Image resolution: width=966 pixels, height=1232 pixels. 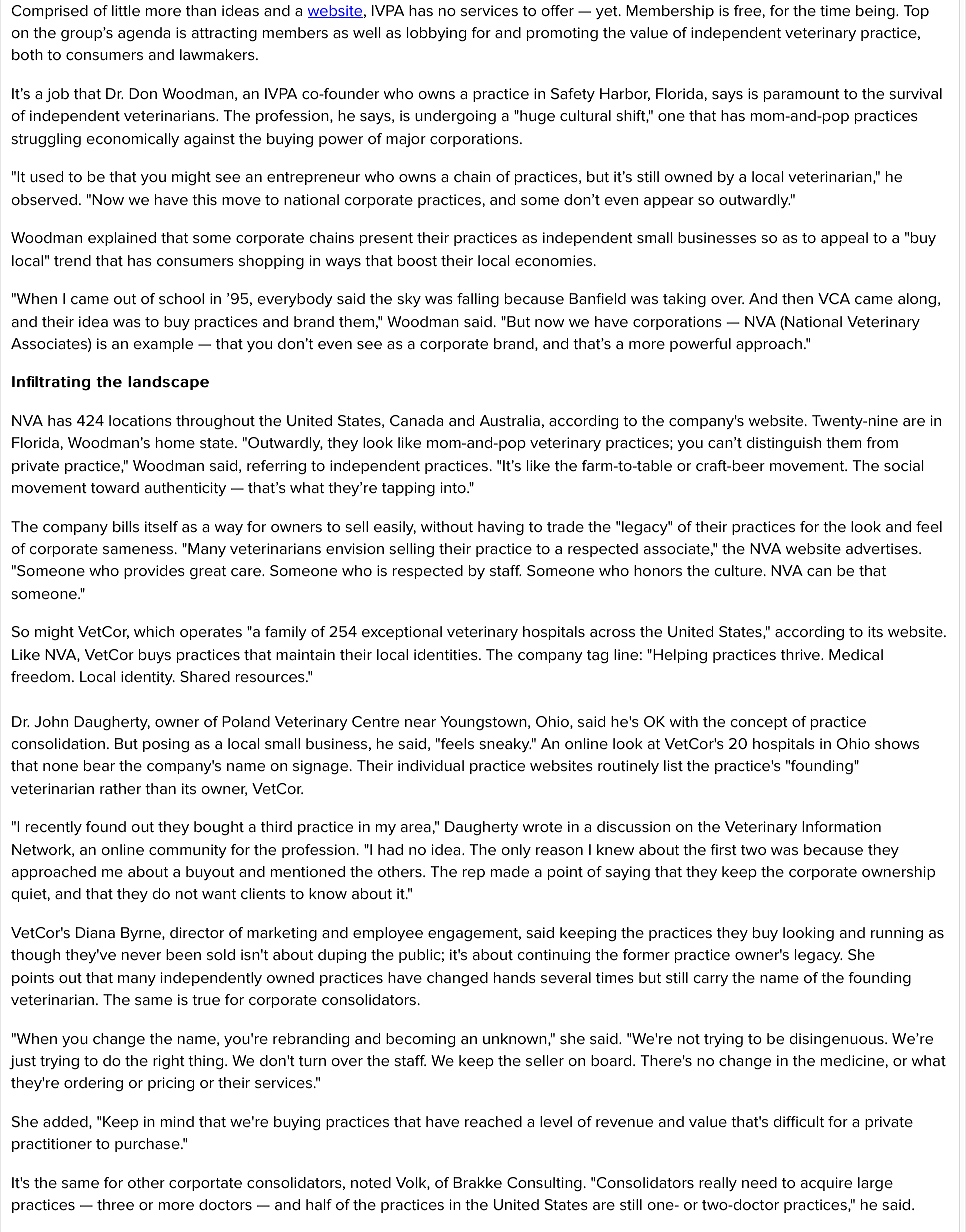 What do you see at coordinates (144, 34) in the screenshot?
I see `agenda` at bounding box center [144, 34].
